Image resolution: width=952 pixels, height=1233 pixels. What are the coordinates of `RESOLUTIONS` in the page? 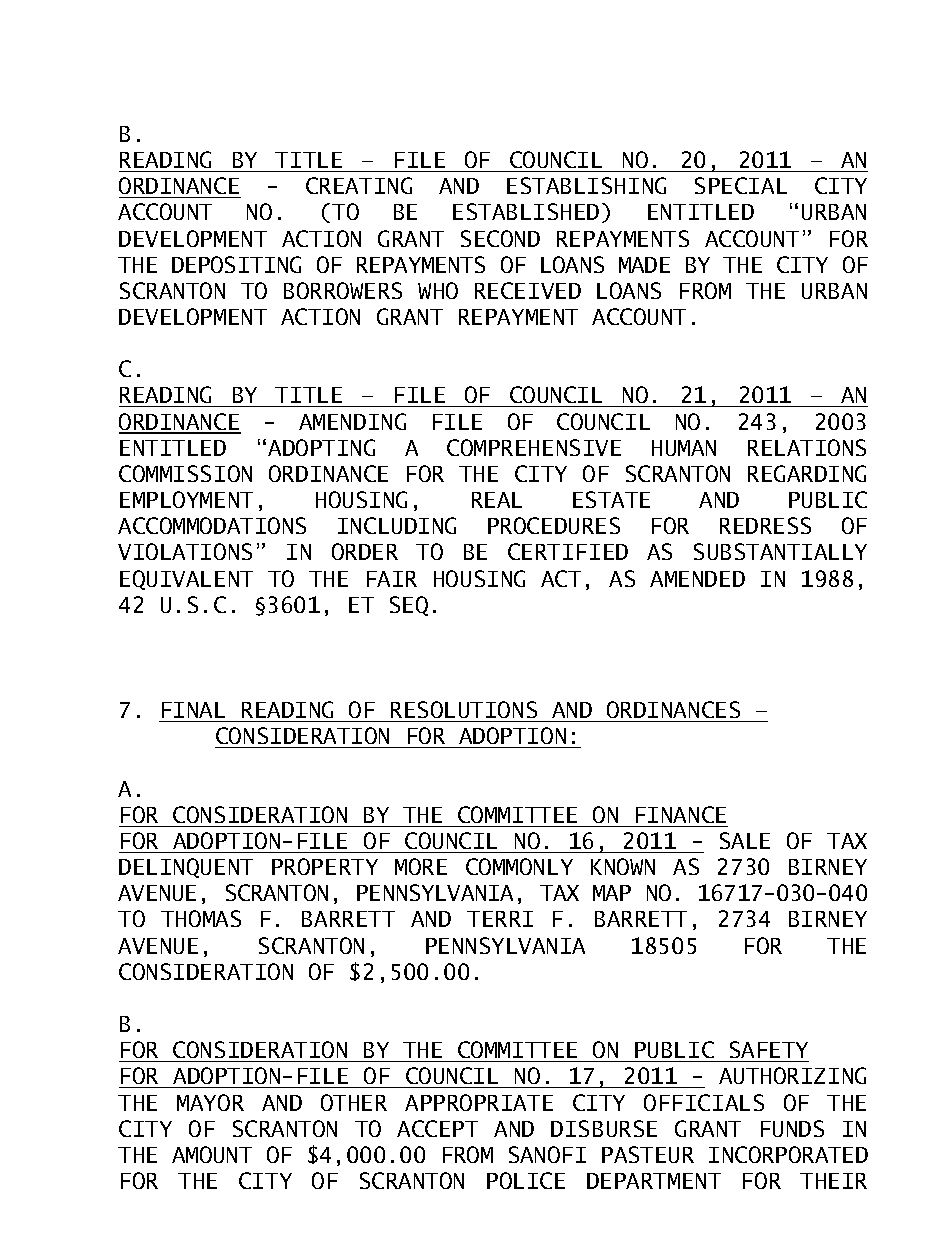 It's located at (464, 711).
